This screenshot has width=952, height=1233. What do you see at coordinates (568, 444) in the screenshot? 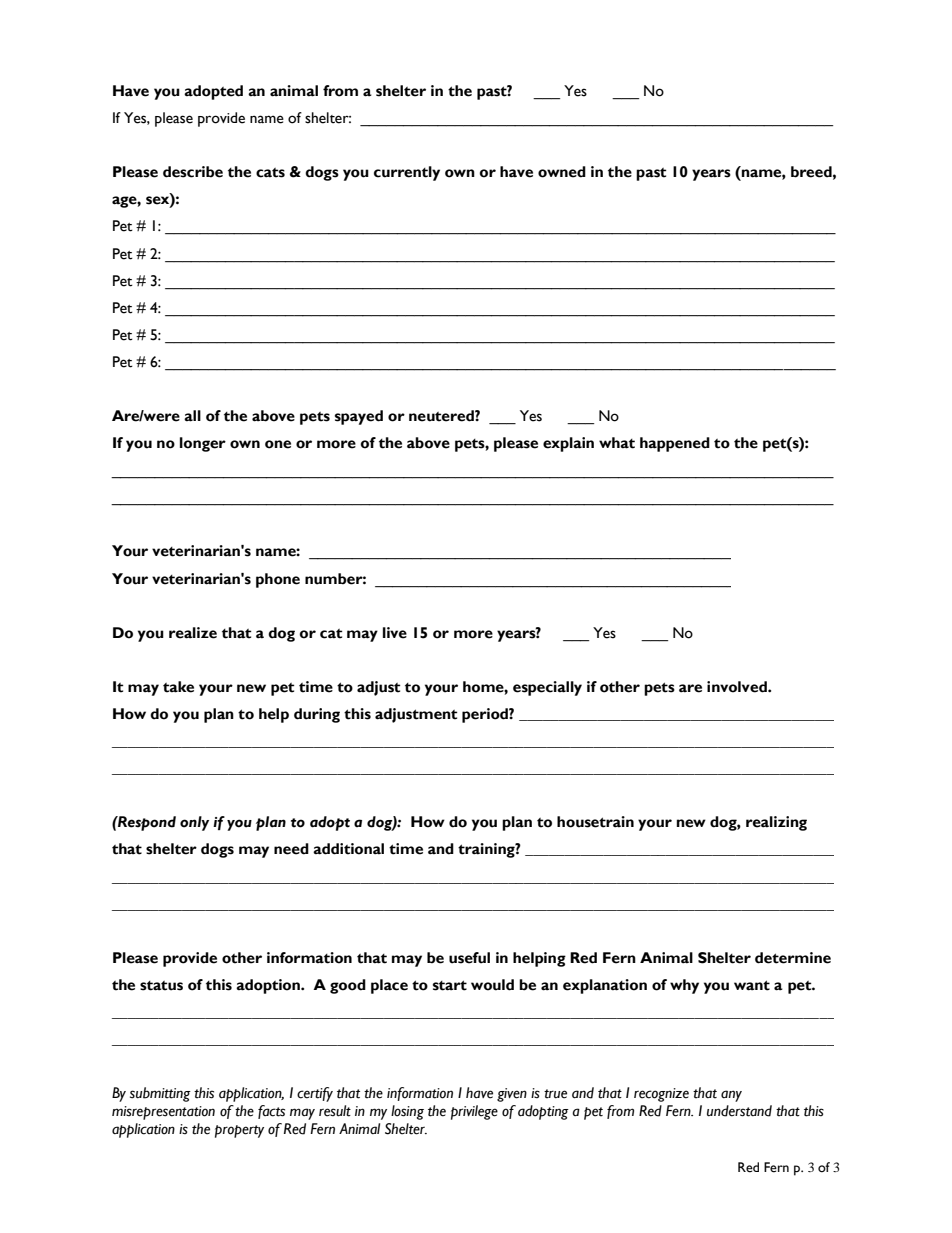
I see `explain` at bounding box center [568, 444].
